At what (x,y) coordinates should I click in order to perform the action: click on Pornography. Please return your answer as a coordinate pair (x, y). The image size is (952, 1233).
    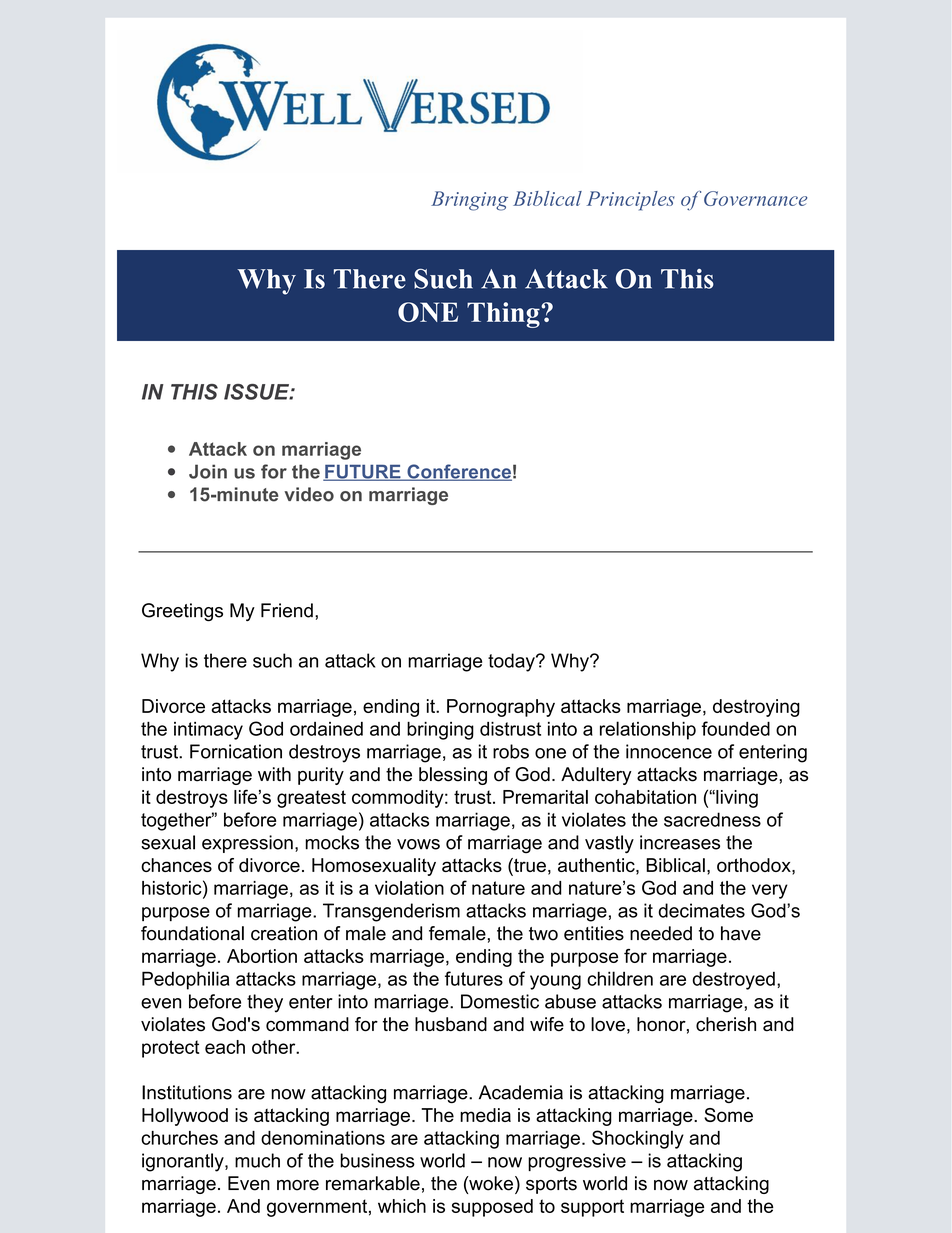
    Looking at the image, I should click on (501, 708).
